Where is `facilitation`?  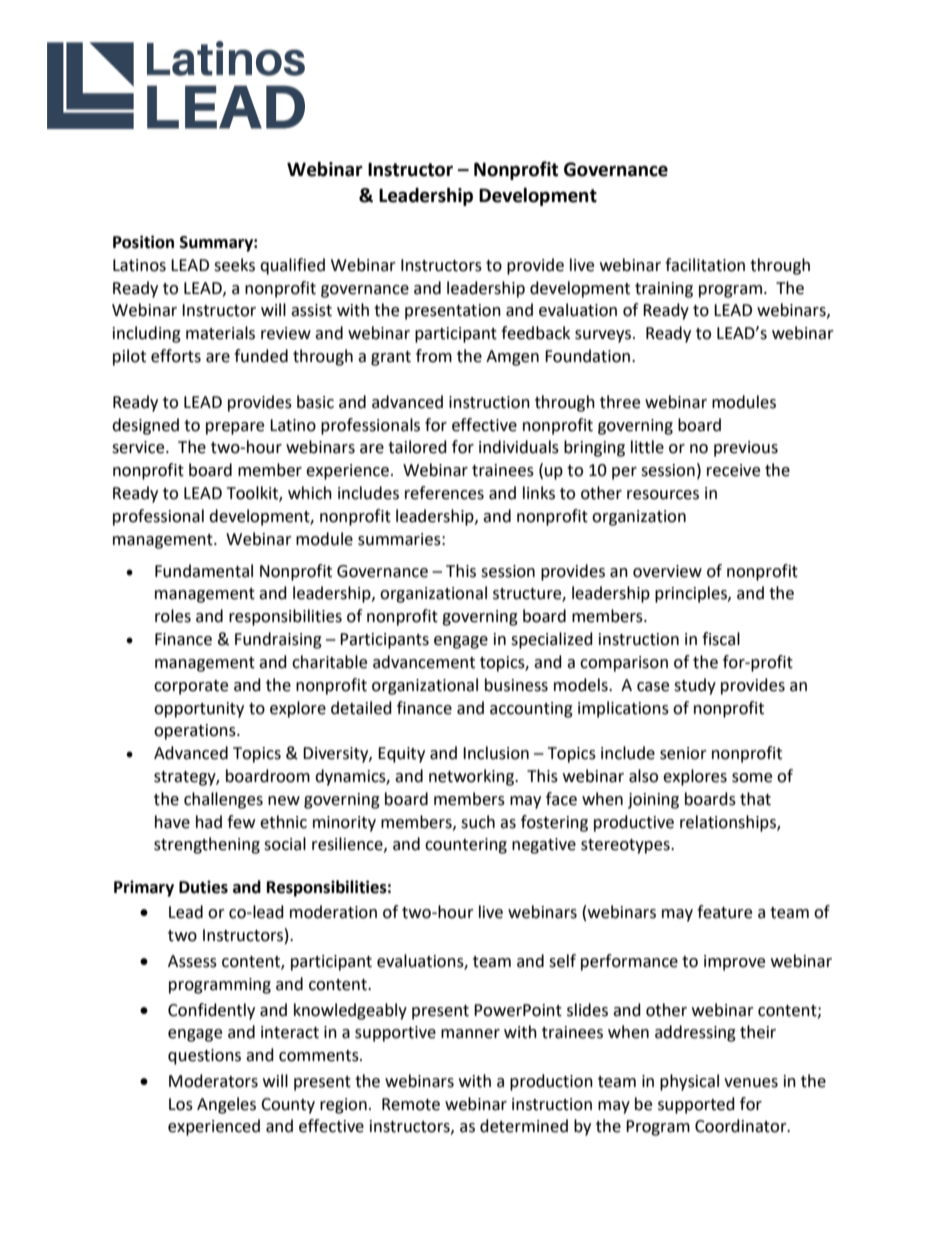 facilitation is located at coordinates (705, 265).
